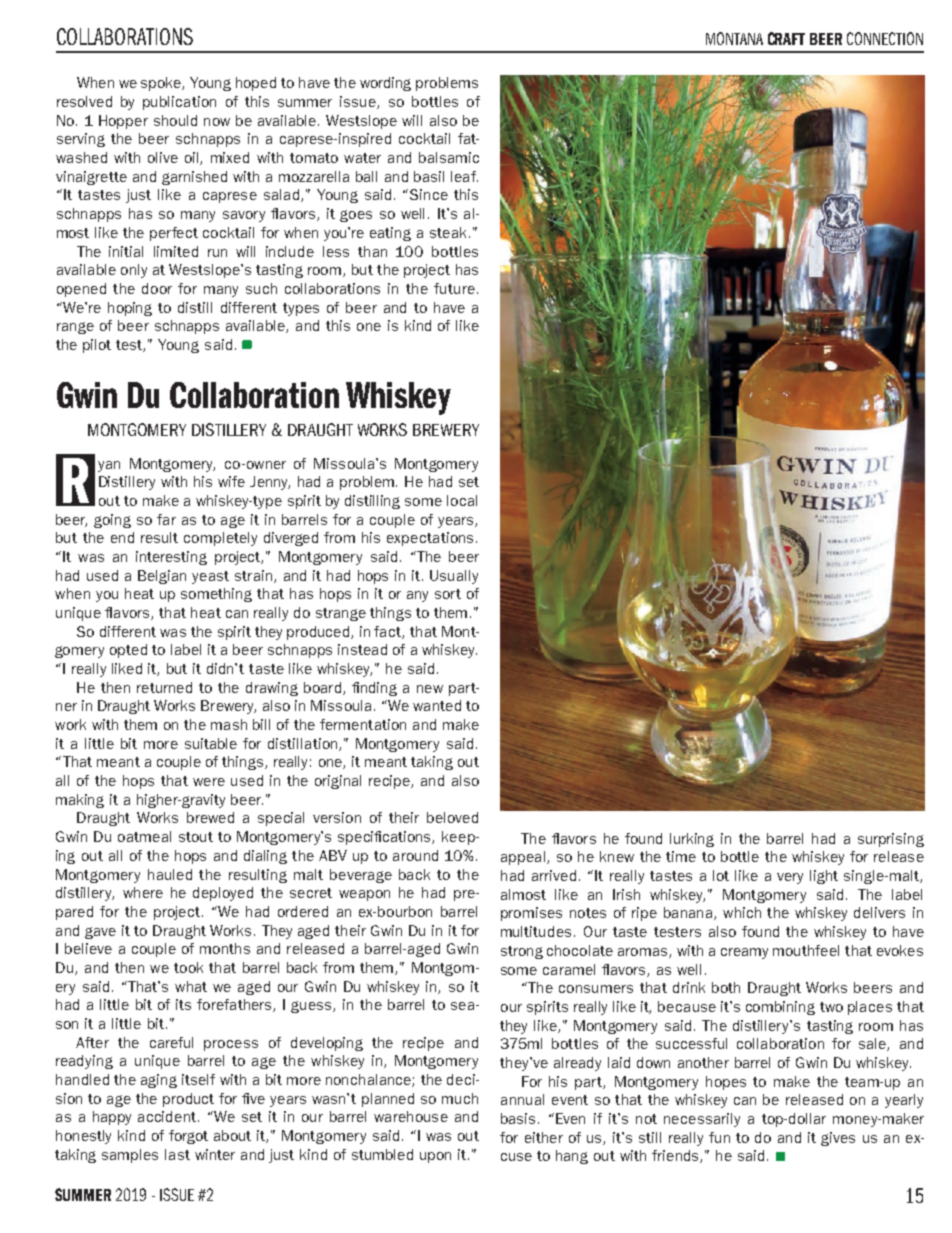  Describe the element at coordinates (179, 103) in the screenshot. I see `publication` at that location.
